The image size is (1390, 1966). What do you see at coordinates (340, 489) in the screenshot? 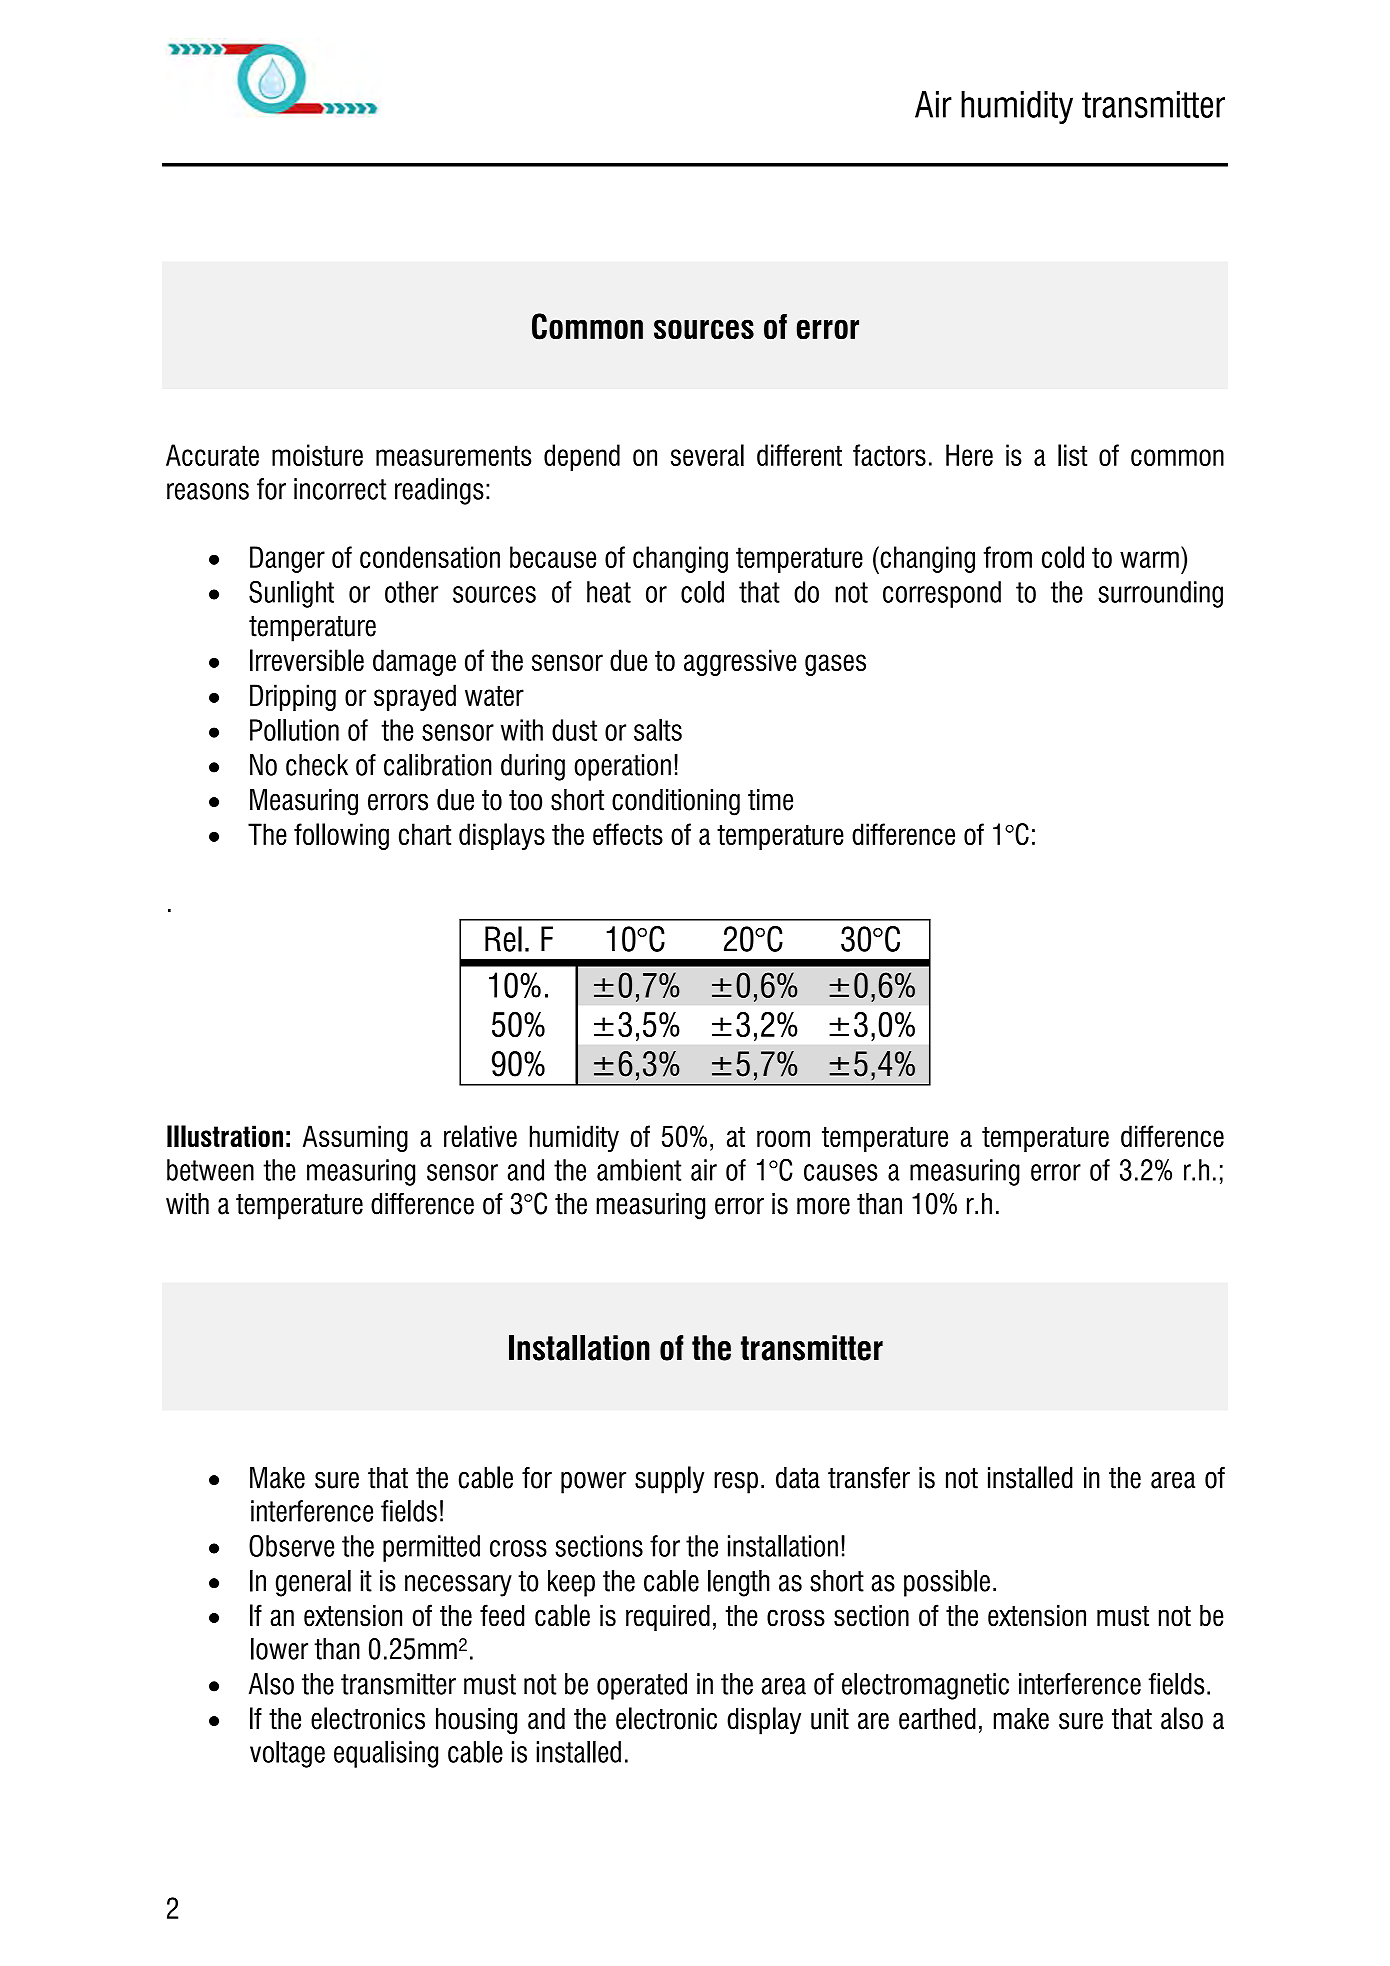
I see `incorrect` at bounding box center [340, 489].
